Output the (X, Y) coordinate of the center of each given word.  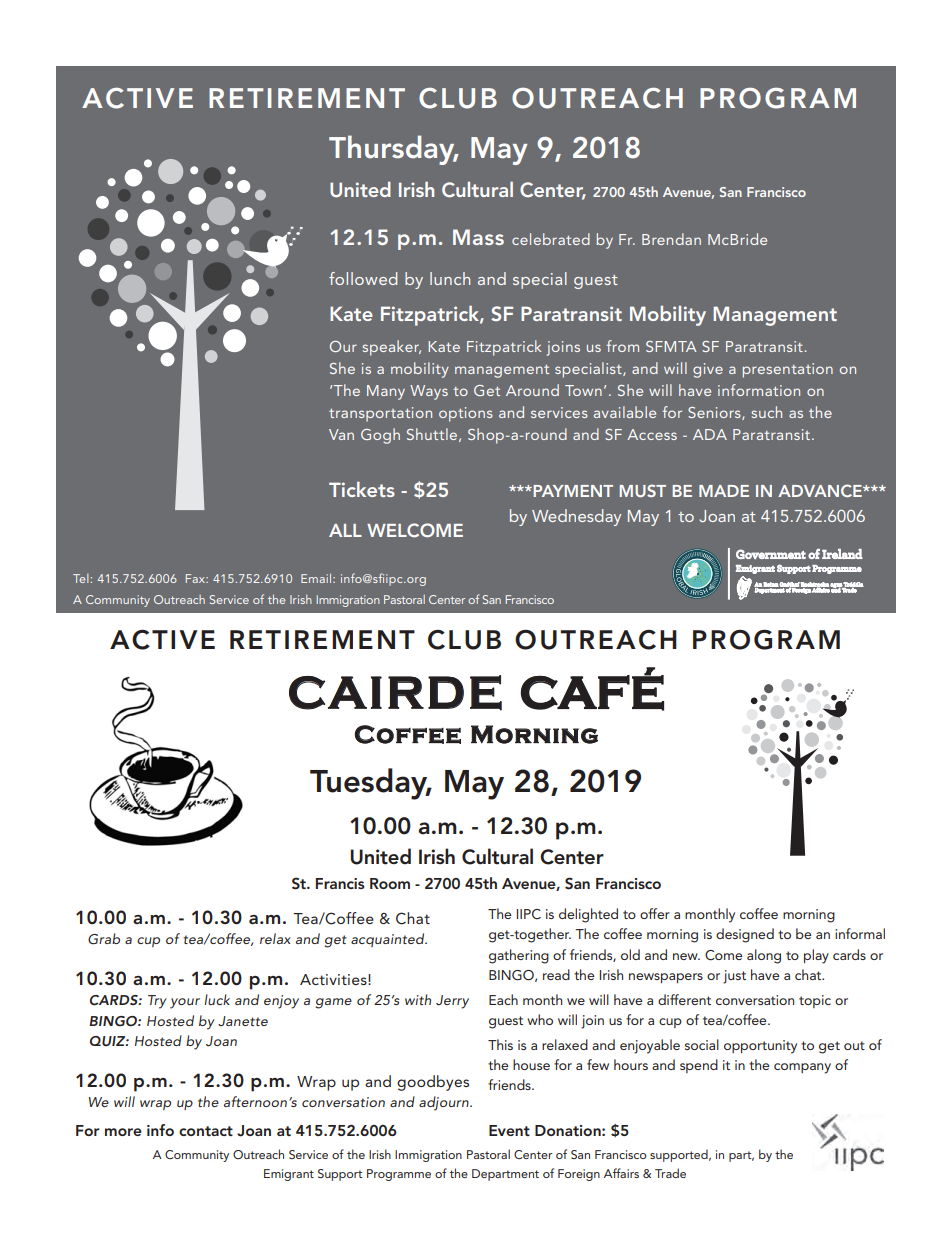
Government (771, 554)
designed (745, 935)
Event (509, 1130)
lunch (450, 278)
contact (206, 1131)
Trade (670, 1173)
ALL (345, 530)
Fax (197, 578)
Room (390, 883)
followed (363, 278)
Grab (104, 939)
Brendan (671, 239)
